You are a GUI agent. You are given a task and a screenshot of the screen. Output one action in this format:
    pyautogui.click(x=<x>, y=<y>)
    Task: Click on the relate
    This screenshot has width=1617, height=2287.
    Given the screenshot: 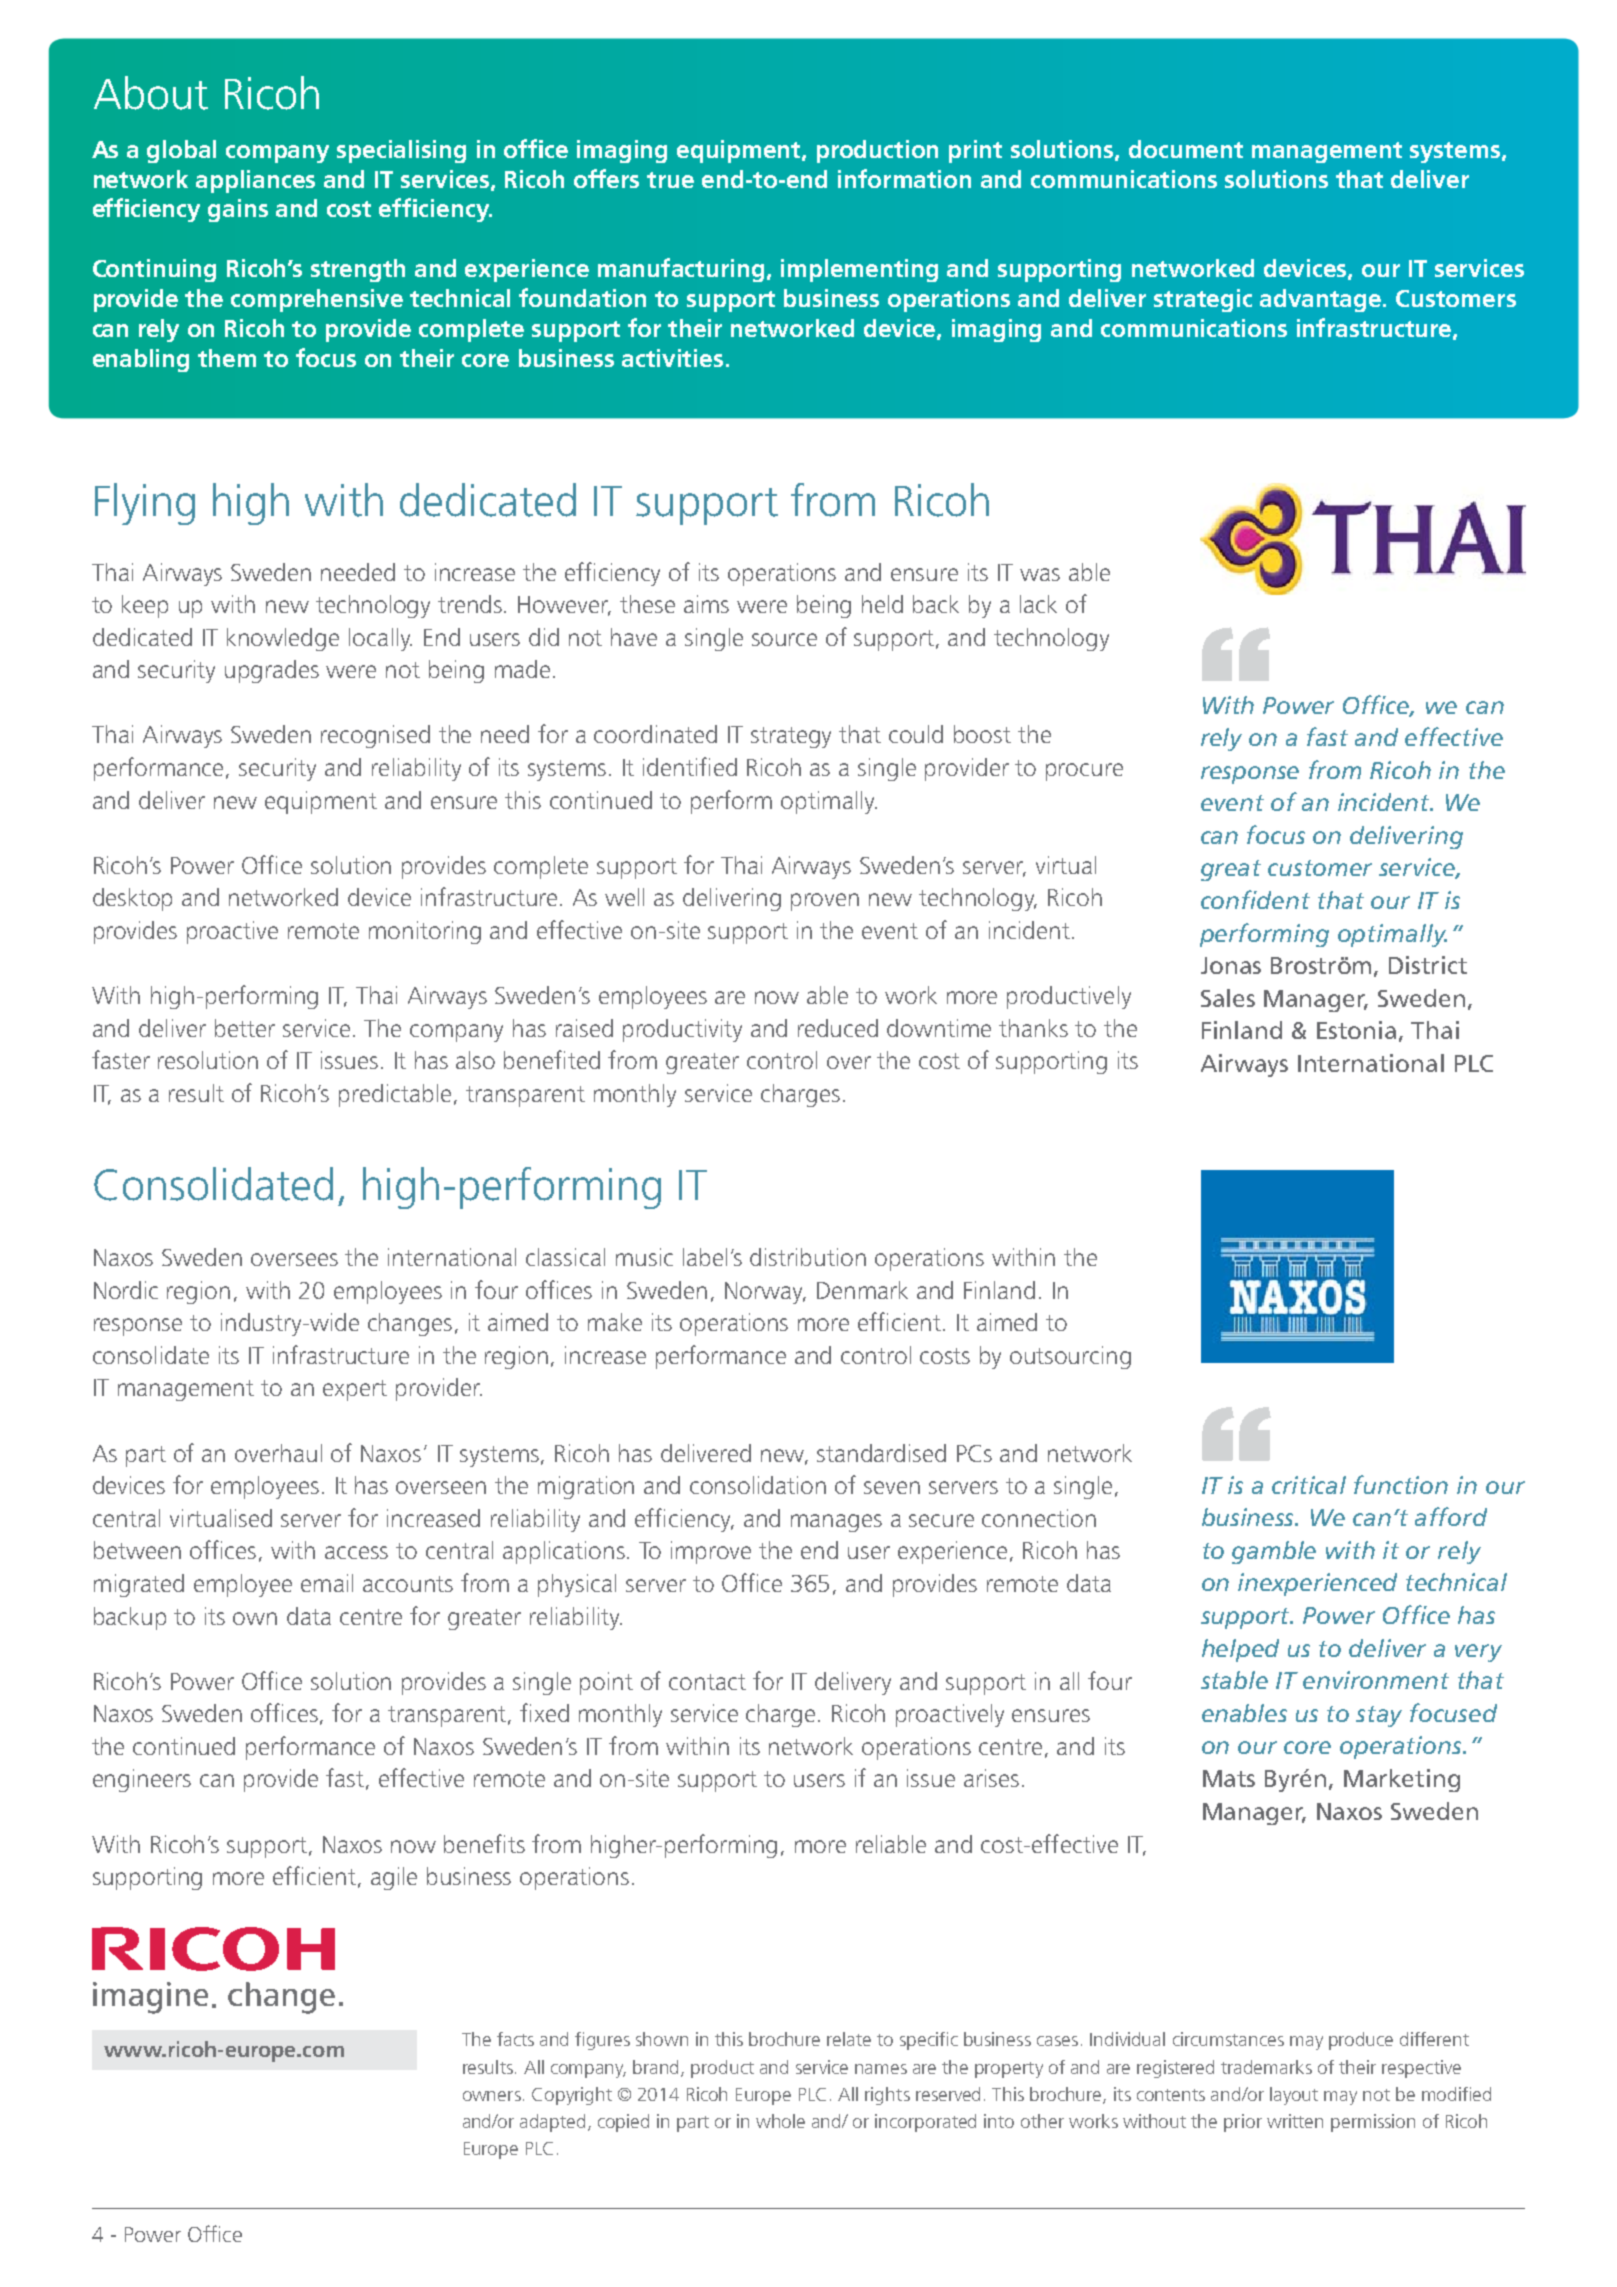 What is the action you would take?
    pyautogui.click(x=849, y=2039)
